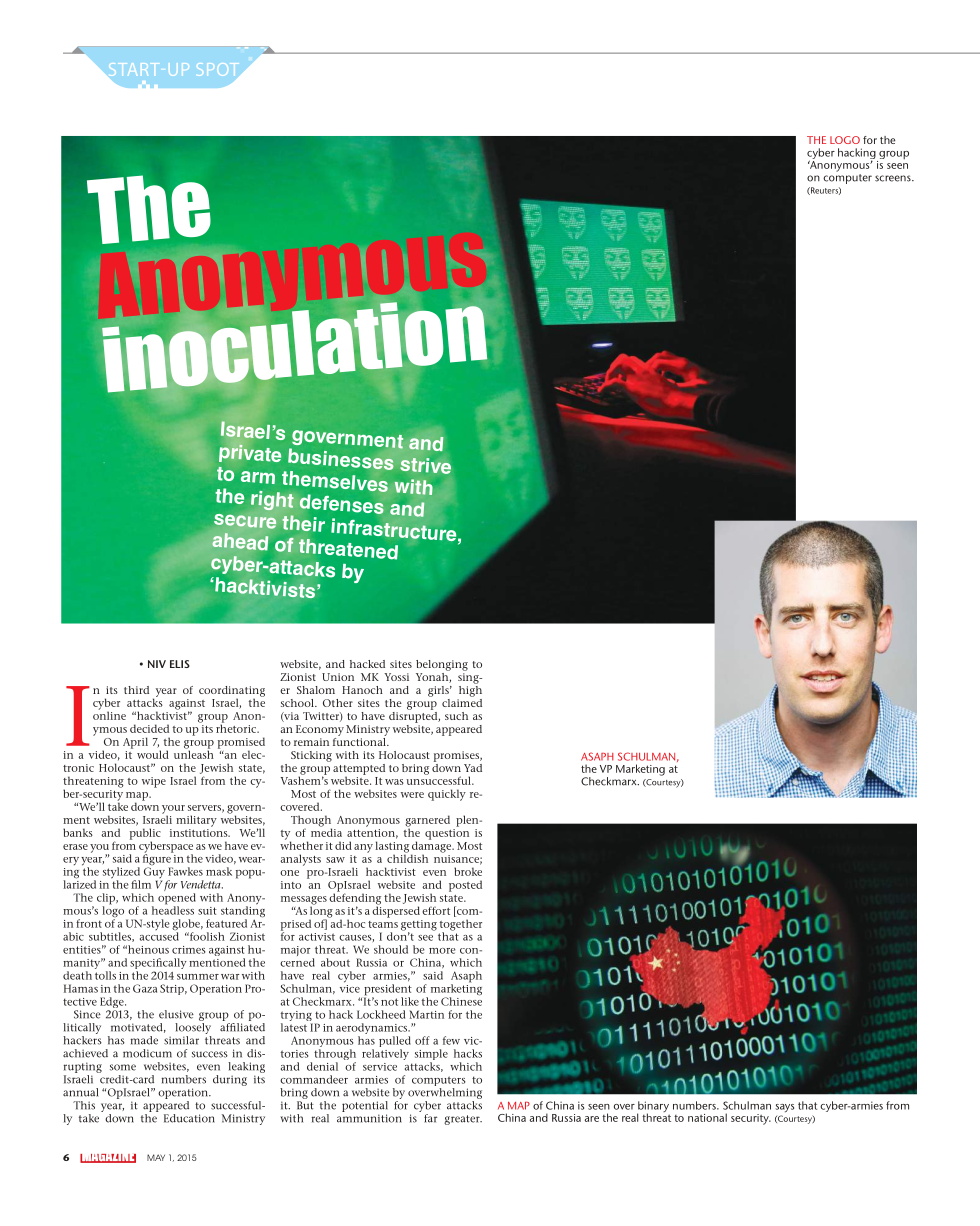 The image size is (980, 1226). I want to click on Union, so click(338, 677).
